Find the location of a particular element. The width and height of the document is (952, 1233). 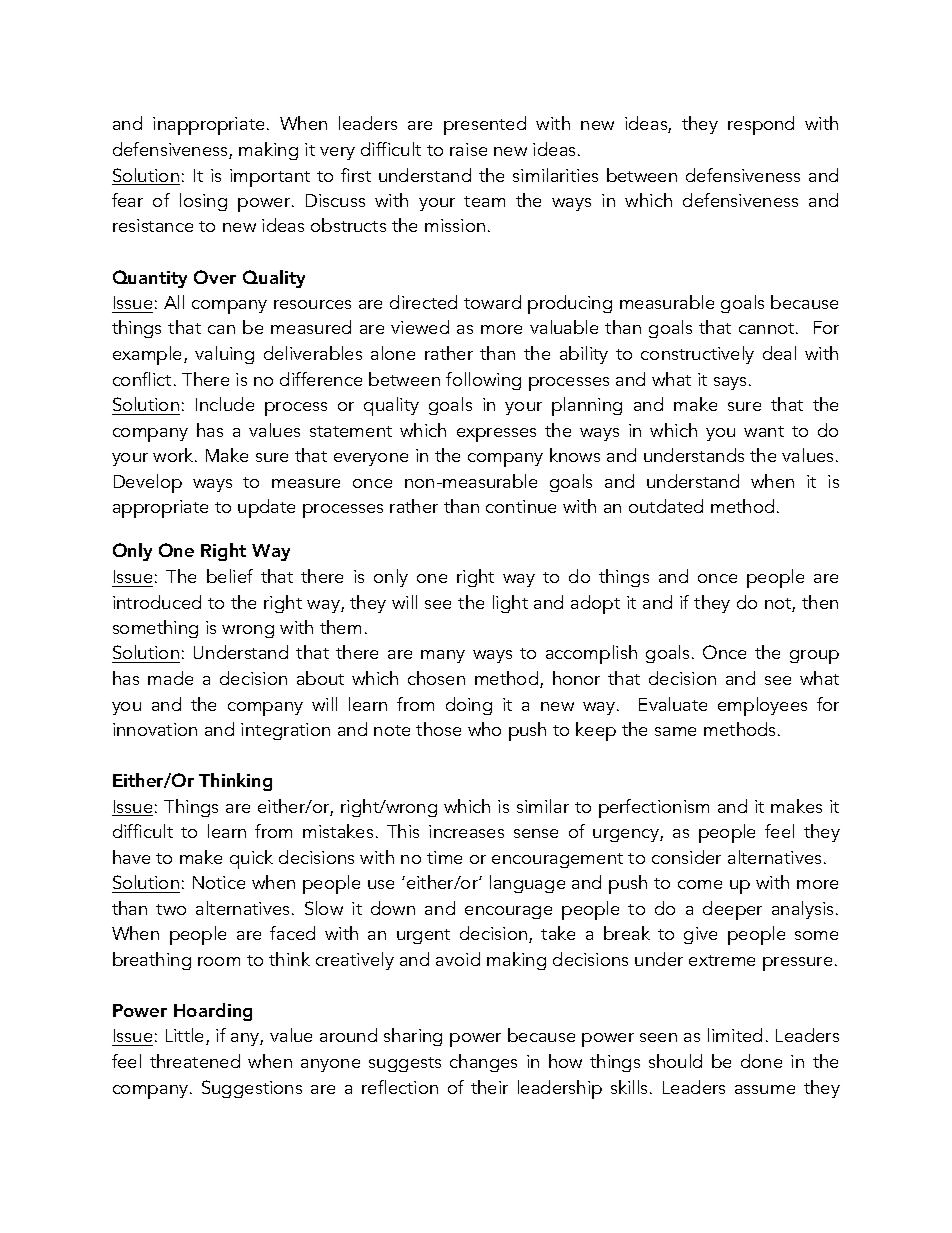

important is located at coordinates (270, 178).
